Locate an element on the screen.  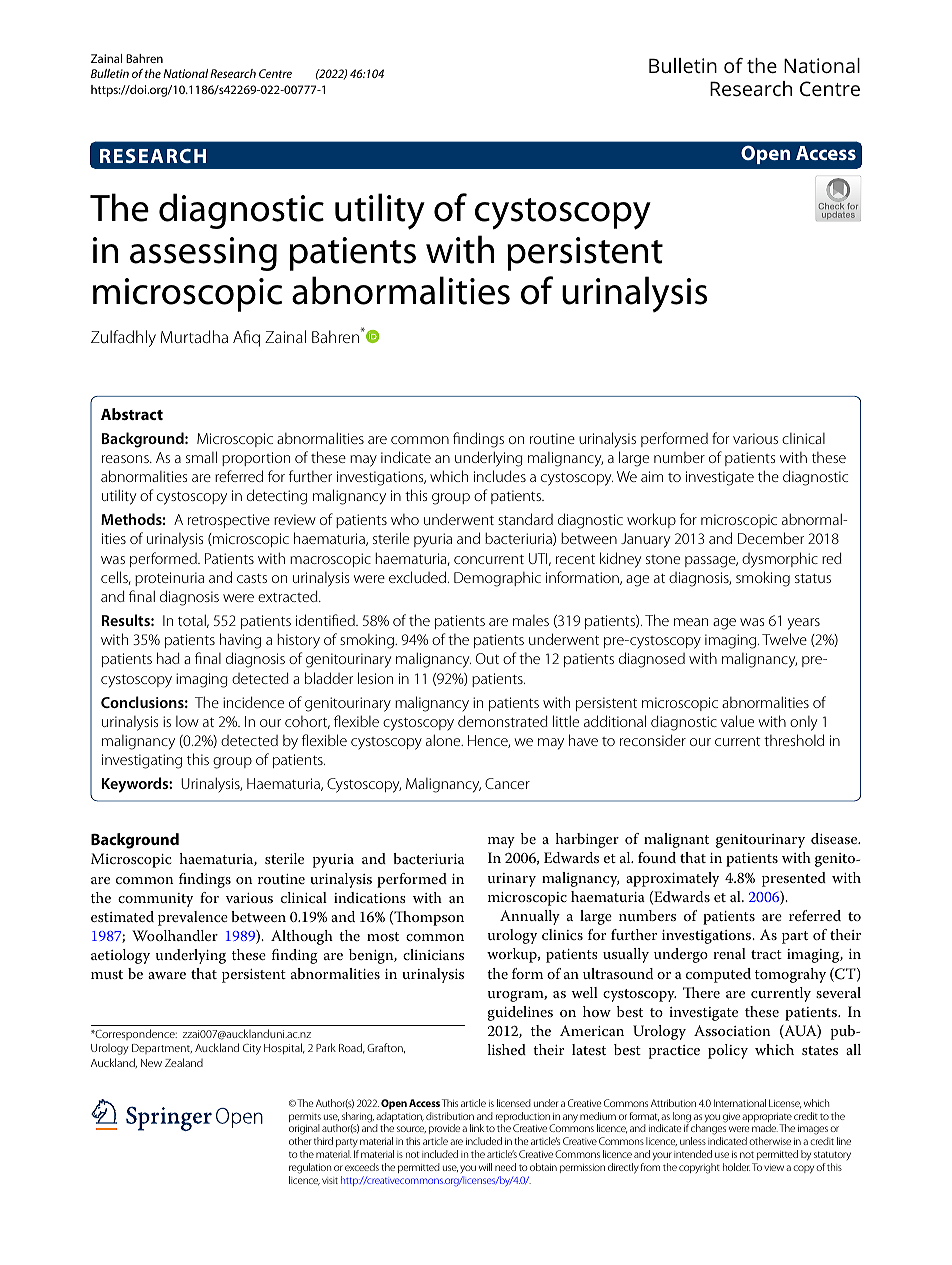
includes is located at coordinates (500, 476).
